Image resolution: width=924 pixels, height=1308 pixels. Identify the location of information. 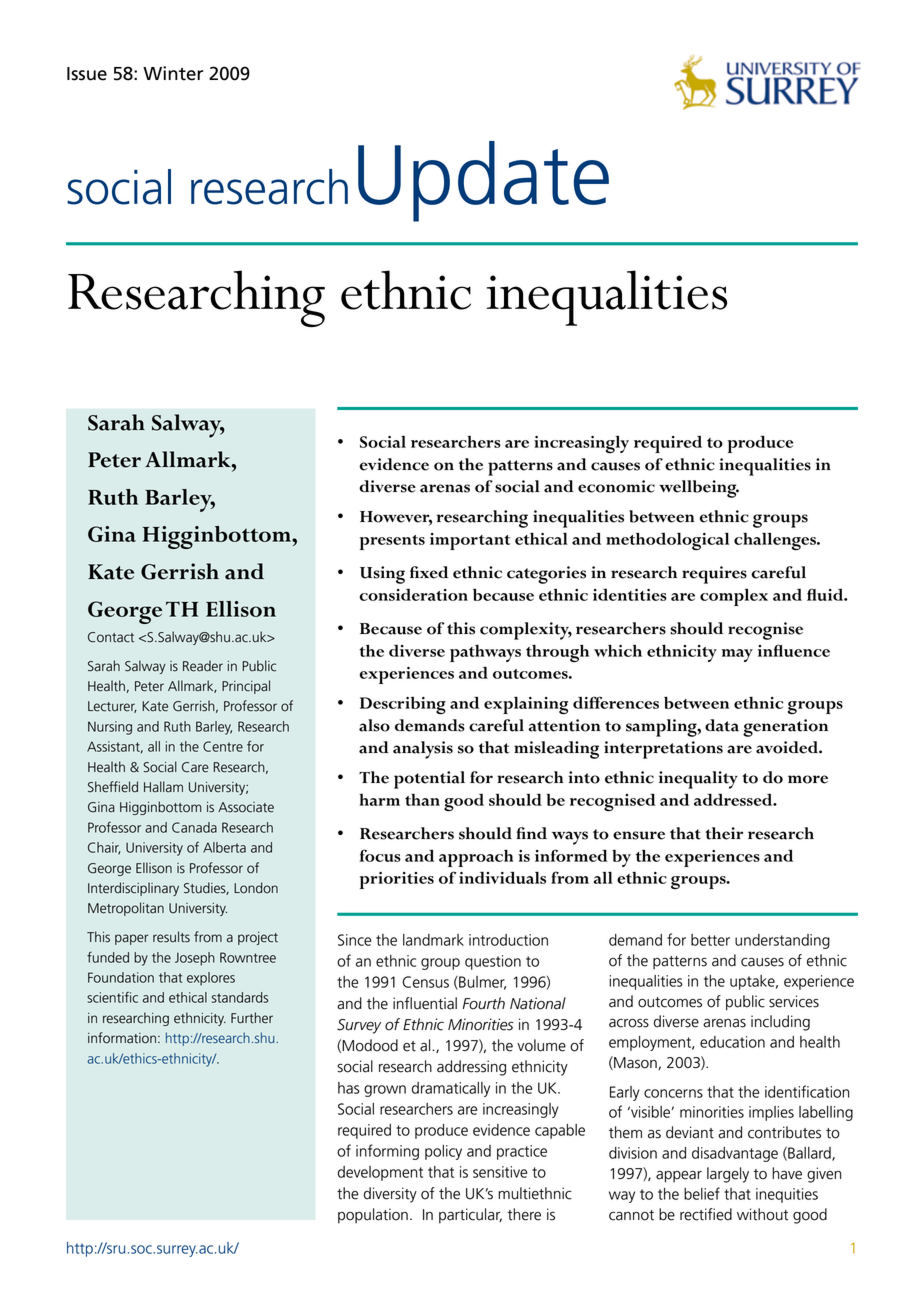
(122, 1038).
